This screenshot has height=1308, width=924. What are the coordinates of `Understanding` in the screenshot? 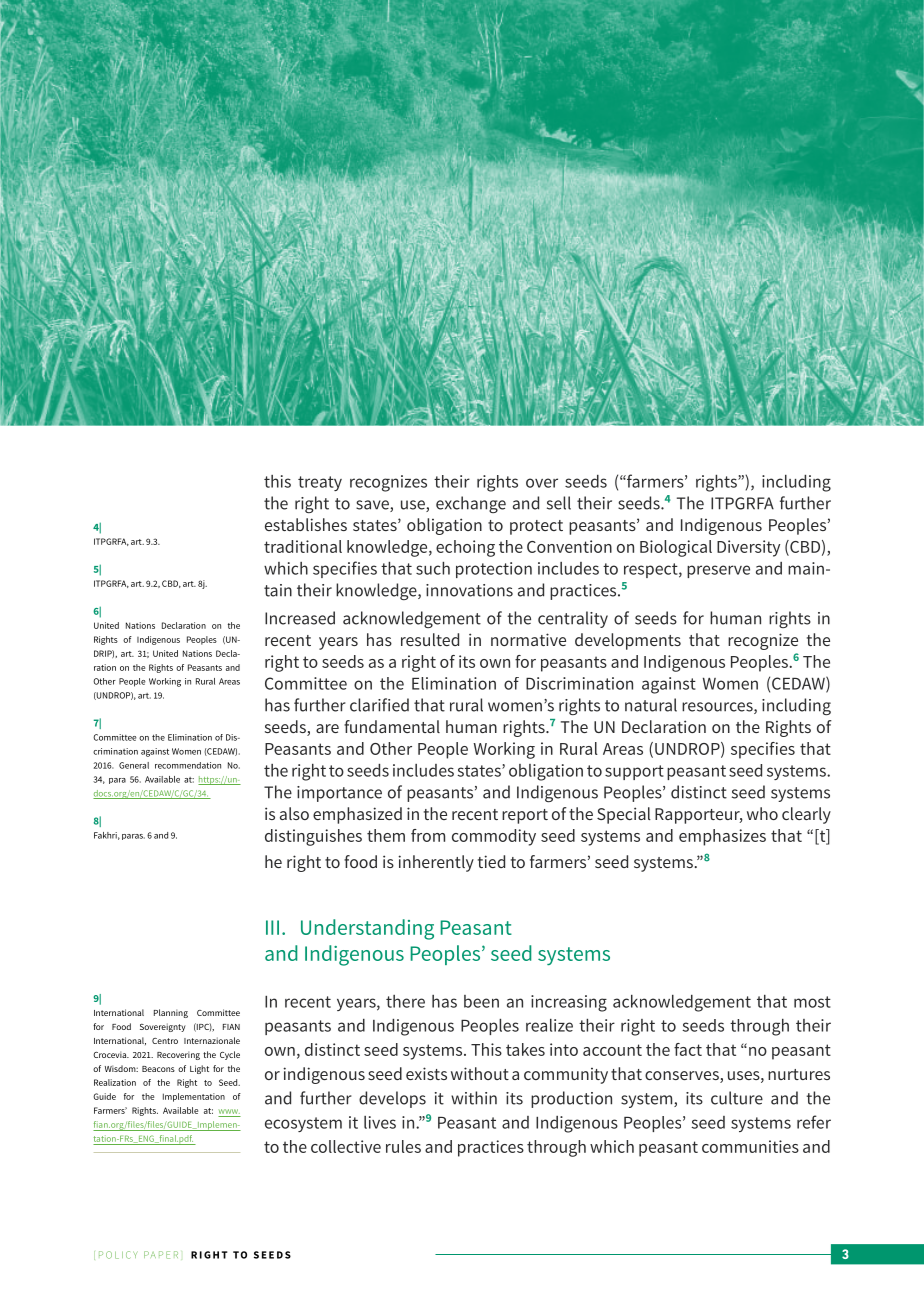 It's located at (367, 929).
